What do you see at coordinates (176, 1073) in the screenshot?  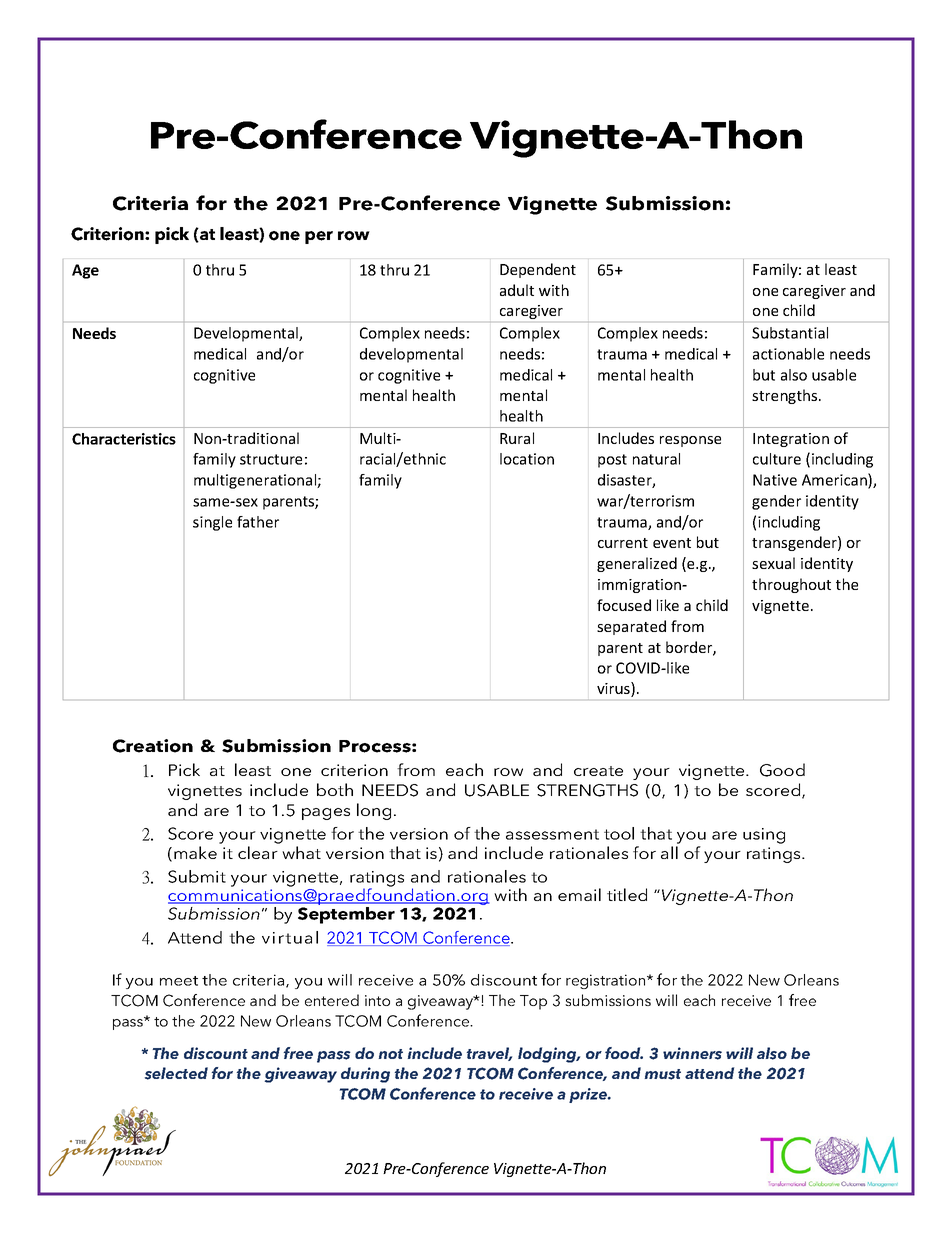 I see `selected` at bounding box center [176, 1073].
